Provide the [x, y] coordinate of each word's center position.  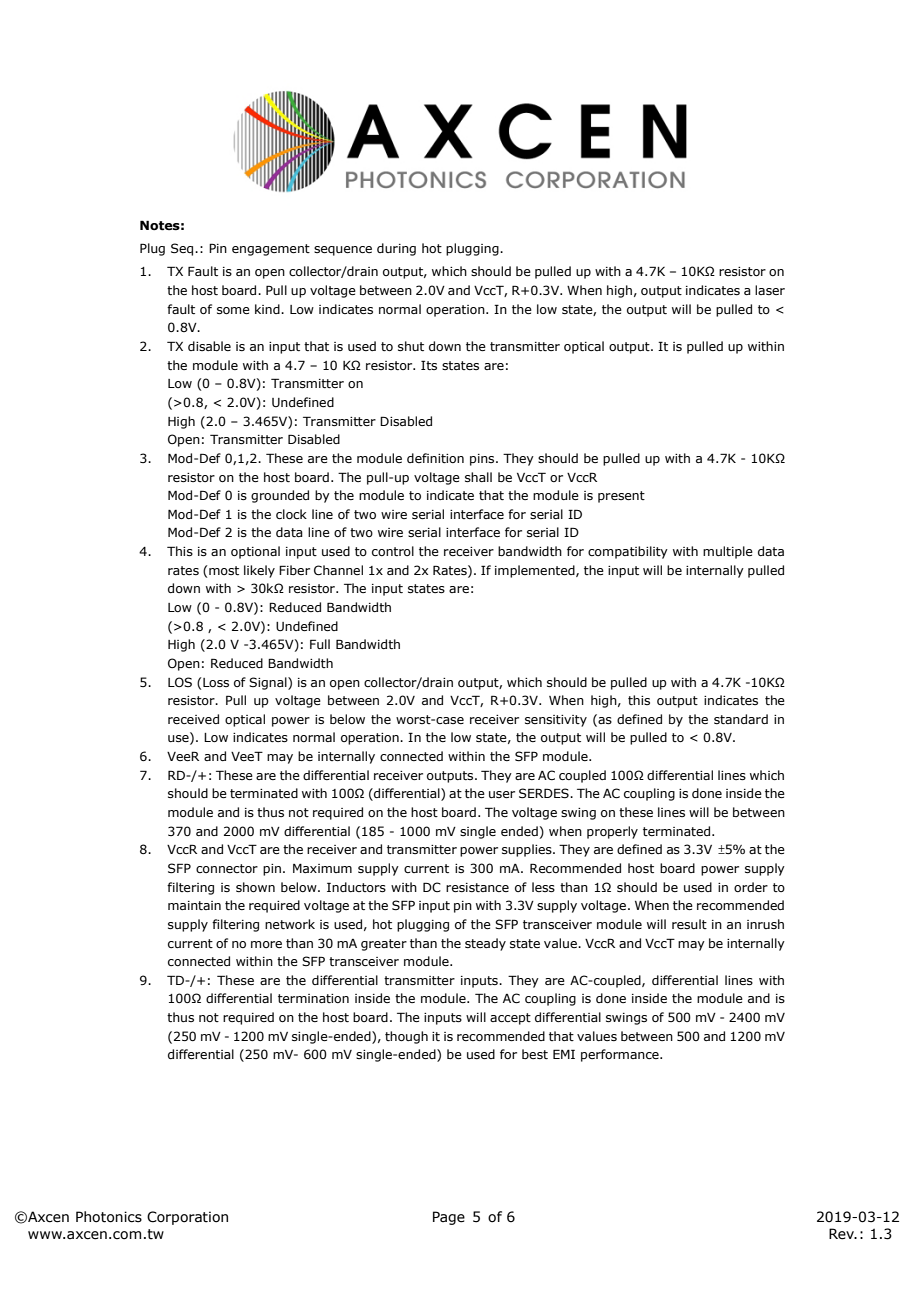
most [224, 570]
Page [449, 1218]
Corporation [187, 1218]
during [396, 249]
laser [770, 290]
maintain [194, 905]
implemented [536, 571]
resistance [477, 887]
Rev [843, 1234]
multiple [728, 552]
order [751, 887]
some [233, 310]
